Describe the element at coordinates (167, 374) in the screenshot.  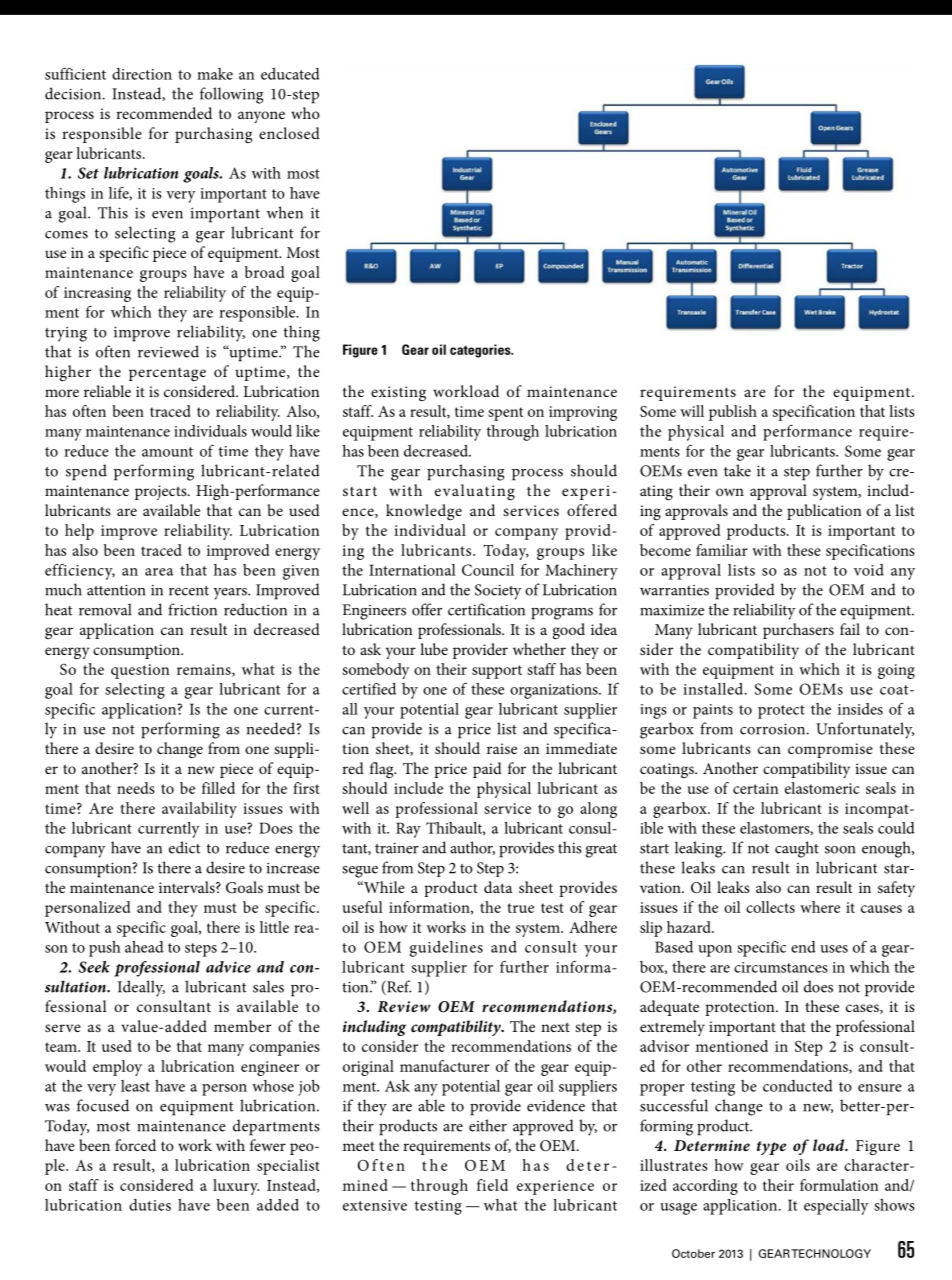
I see `percentage` at that location.
